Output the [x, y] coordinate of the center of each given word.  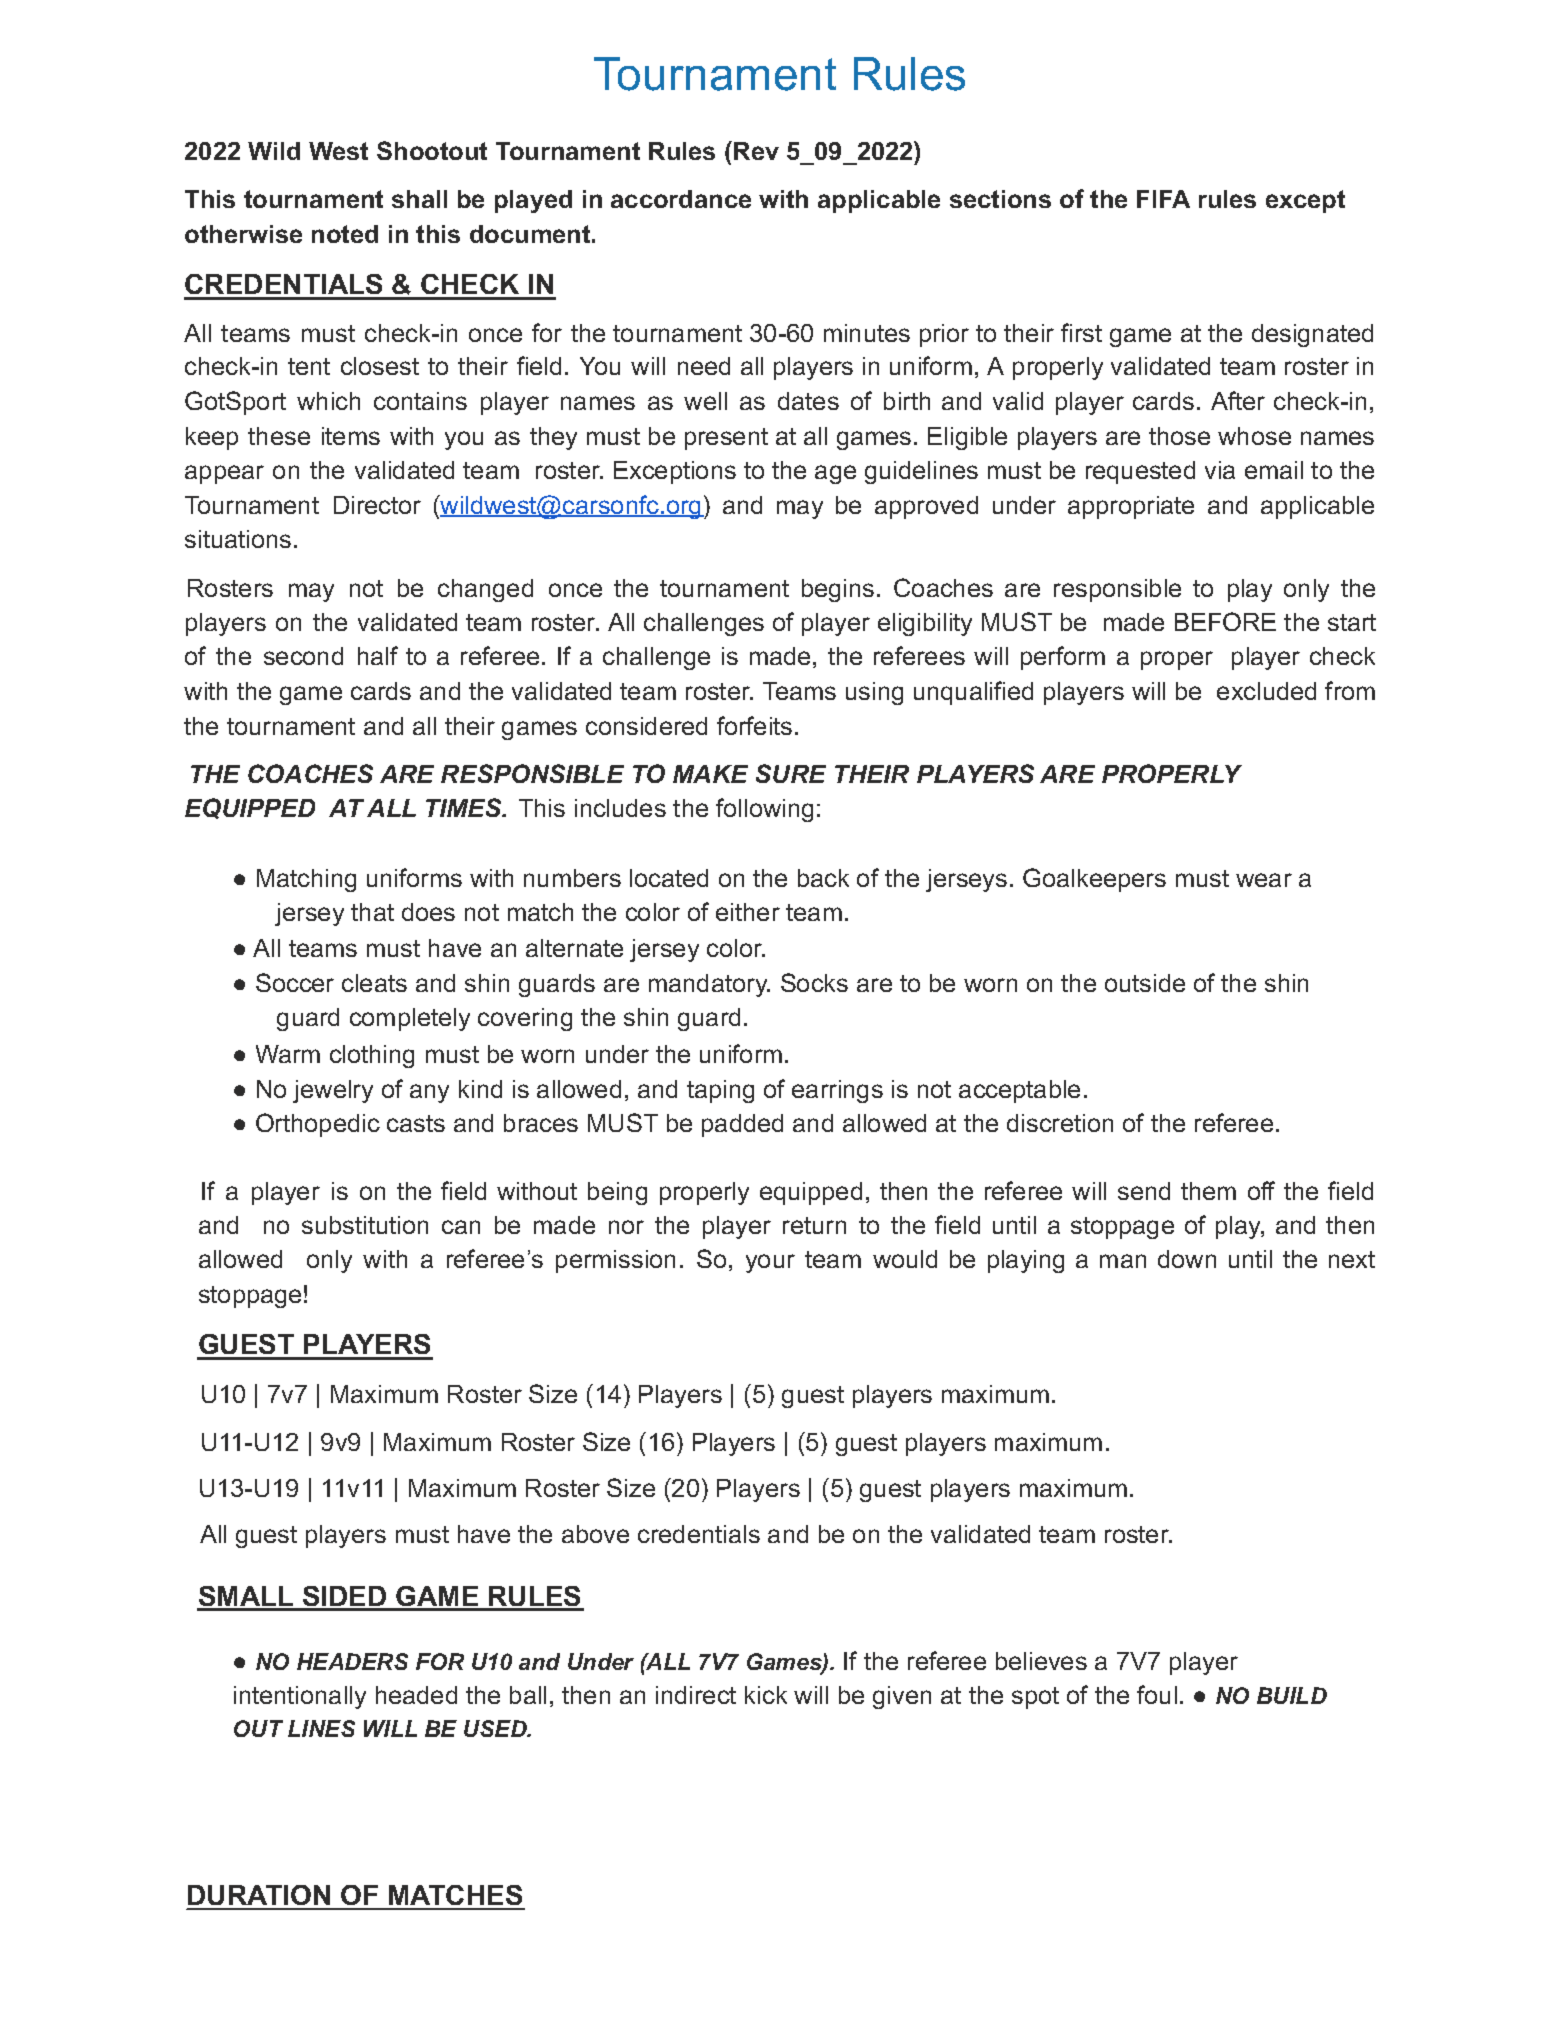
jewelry [333, 1091]
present [726, 439]
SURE [791, 773]
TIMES [465, 807]
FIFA [1163, 199]
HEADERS [352, 1661]
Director [377, 505]
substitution [365, 1225]
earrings [837, 1091]
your [770, 1263]
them [1208, 1191]
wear [1264, 880]
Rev [756, 151]
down [1187, 1259]
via [1220, 470]
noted [345, 234]
